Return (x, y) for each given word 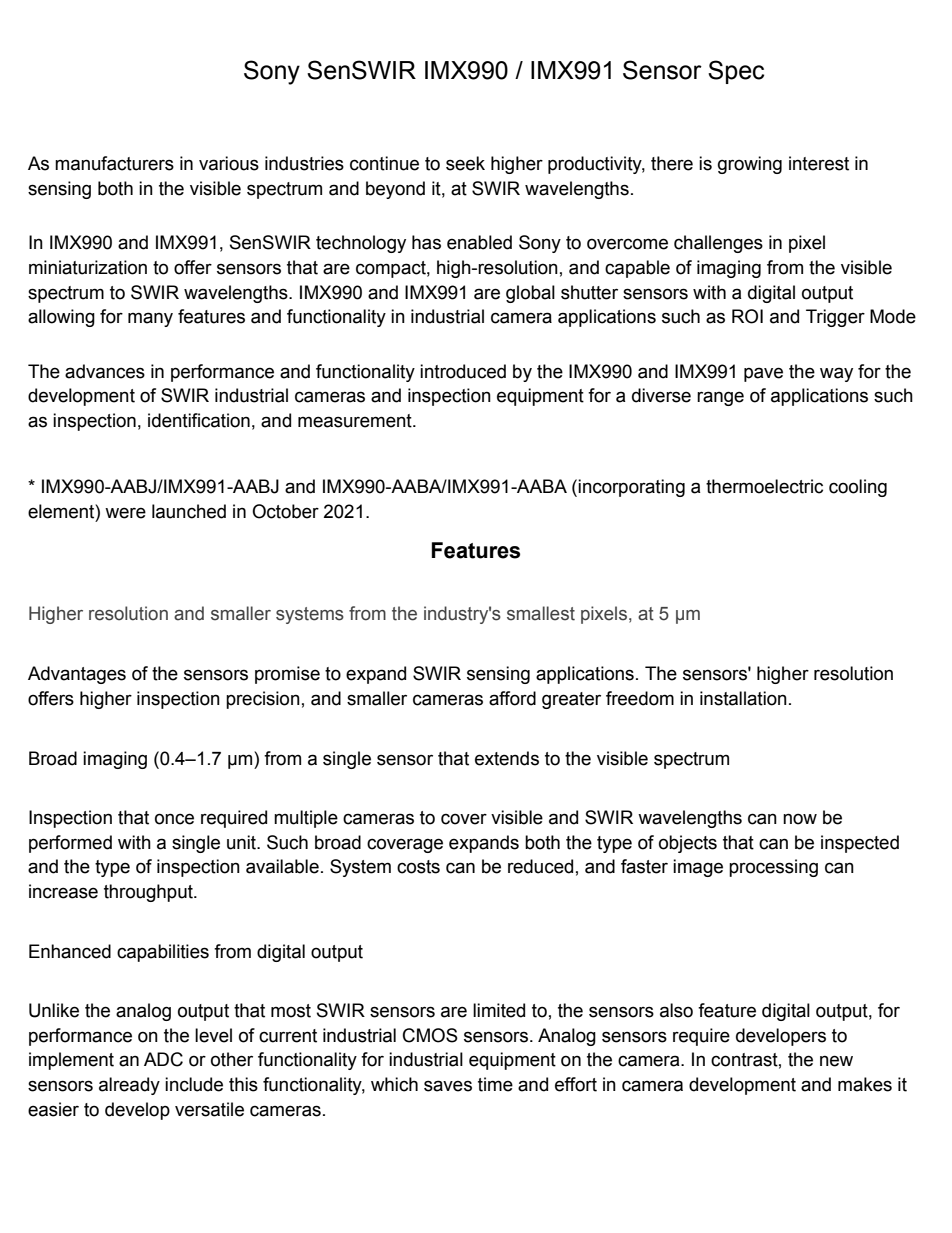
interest (819, 163)
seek (465, 163)
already (129, 1086)
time (495, 1084)
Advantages (77, 675)
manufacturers (114, 163)
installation (743, 698)
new (836, 1061)
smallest (541, 613)
